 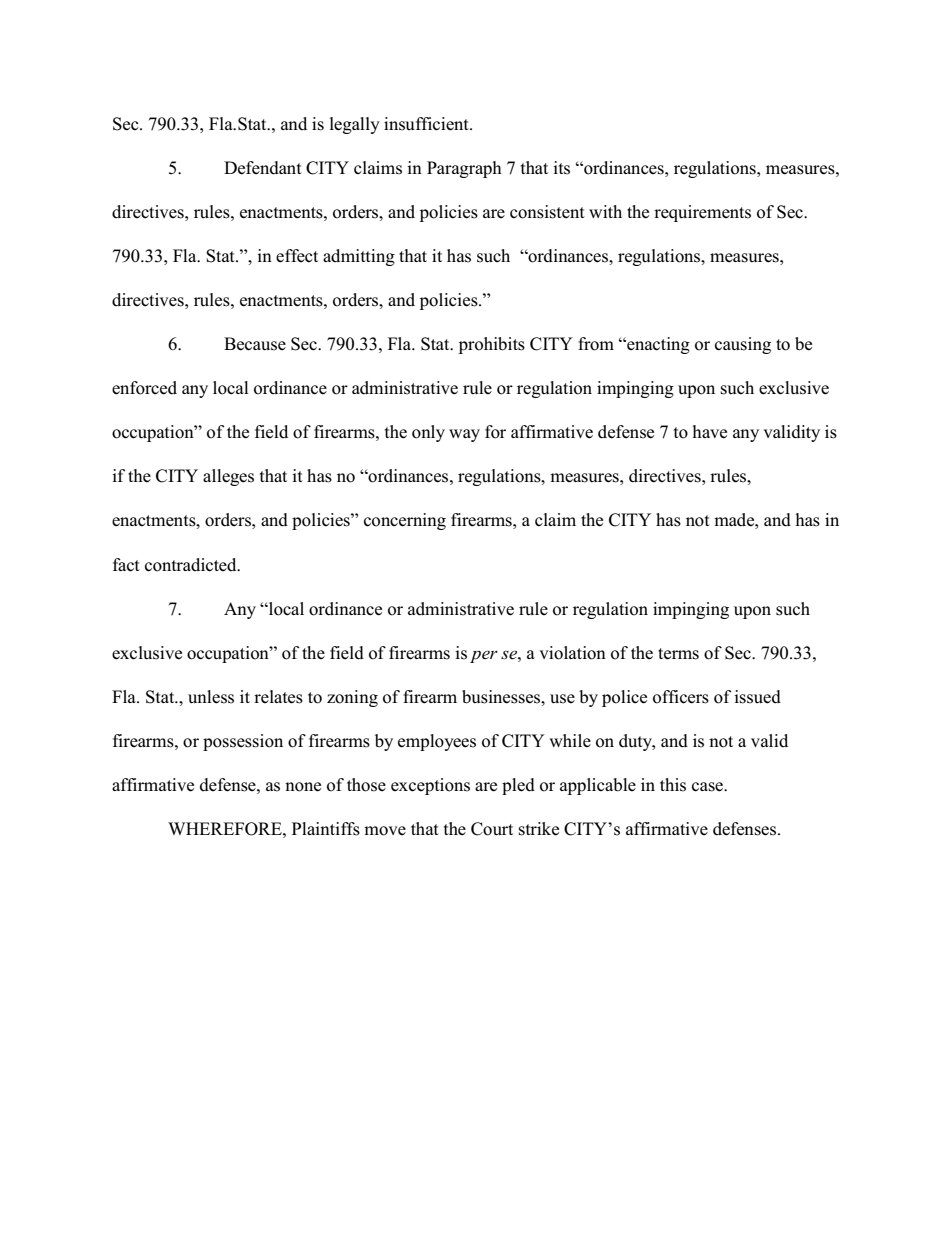 What do you see at coordinates (303, 787) in the screenshot?
I see `none` at bounding box center [303, 787].
